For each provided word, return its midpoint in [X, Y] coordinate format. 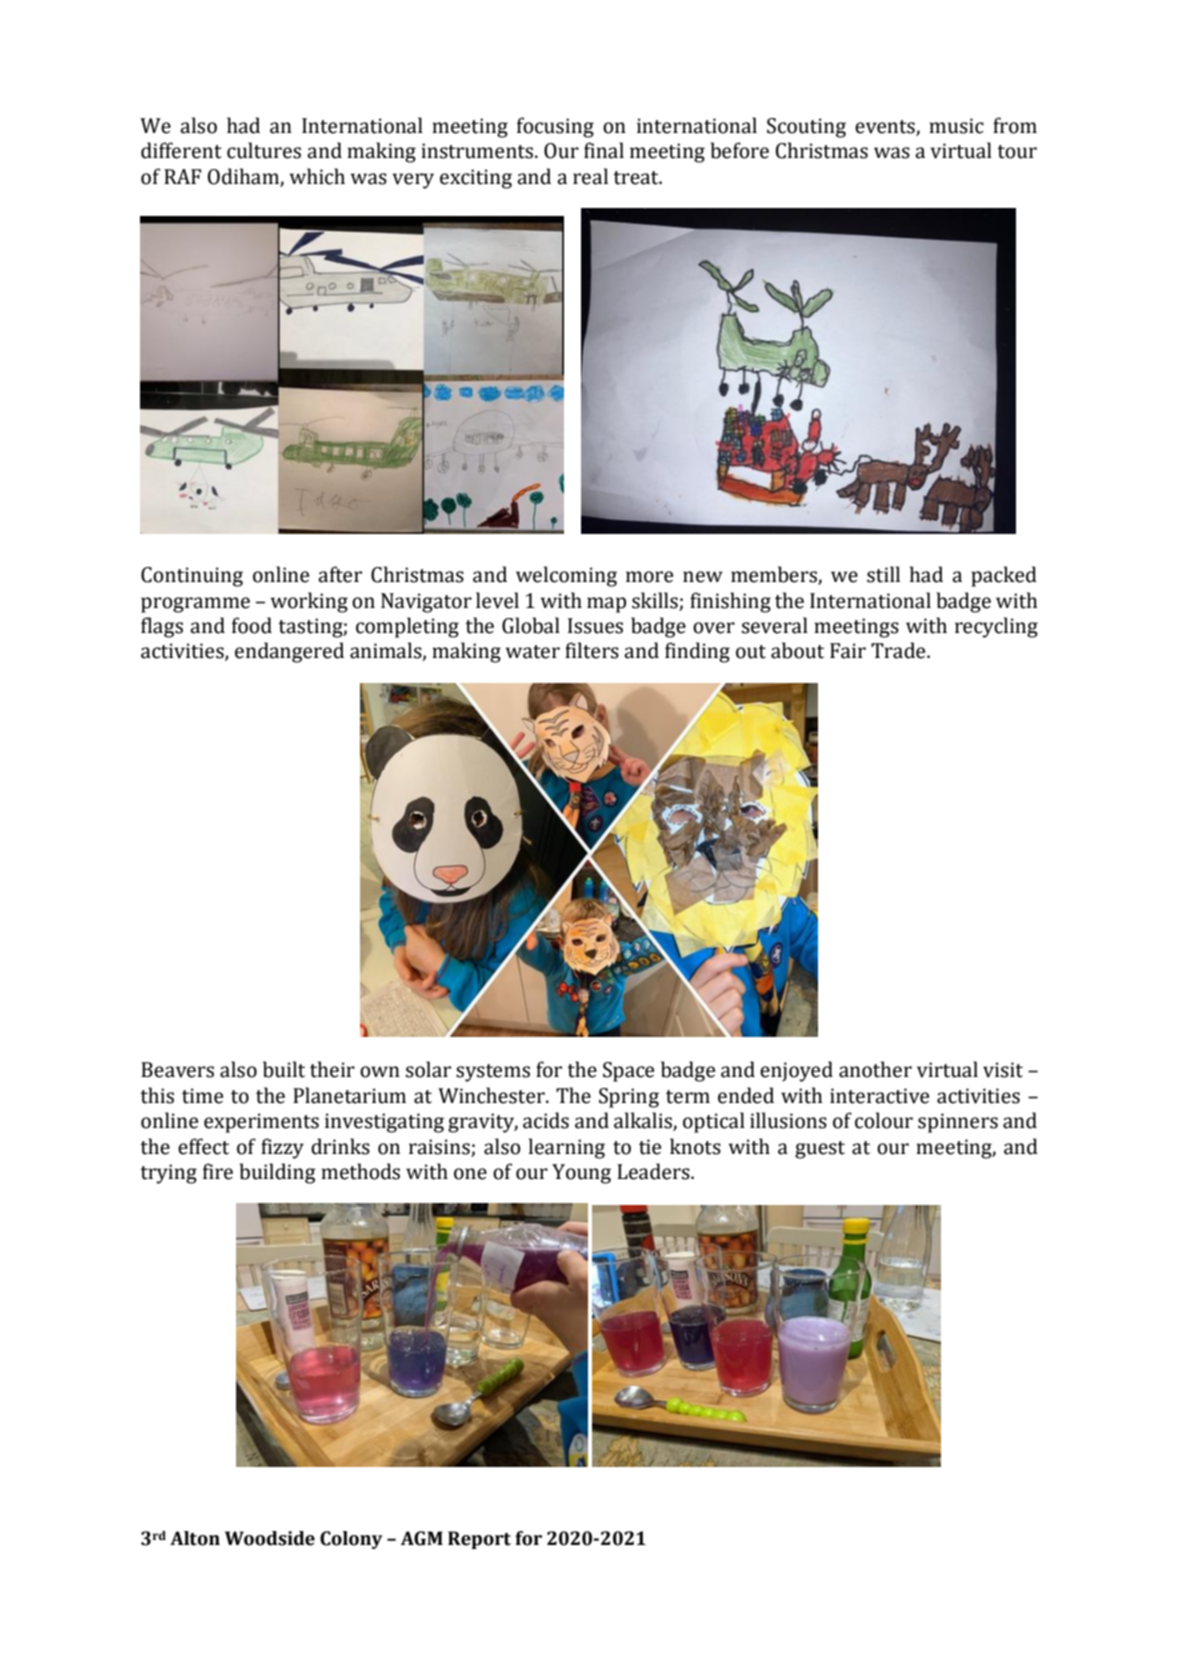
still [883, 574]
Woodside [270, 1538]
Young [581, 1174]
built [284, 1069]
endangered [289, 652]
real [590, 176]
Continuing [192, 577]
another [875, 1069]
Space [628, 1072]
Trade [899, 650]
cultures [264, 150]
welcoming [566, 576]
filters [592, 650]
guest [820, 1150]
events [885, 127]
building [278, 1173]
